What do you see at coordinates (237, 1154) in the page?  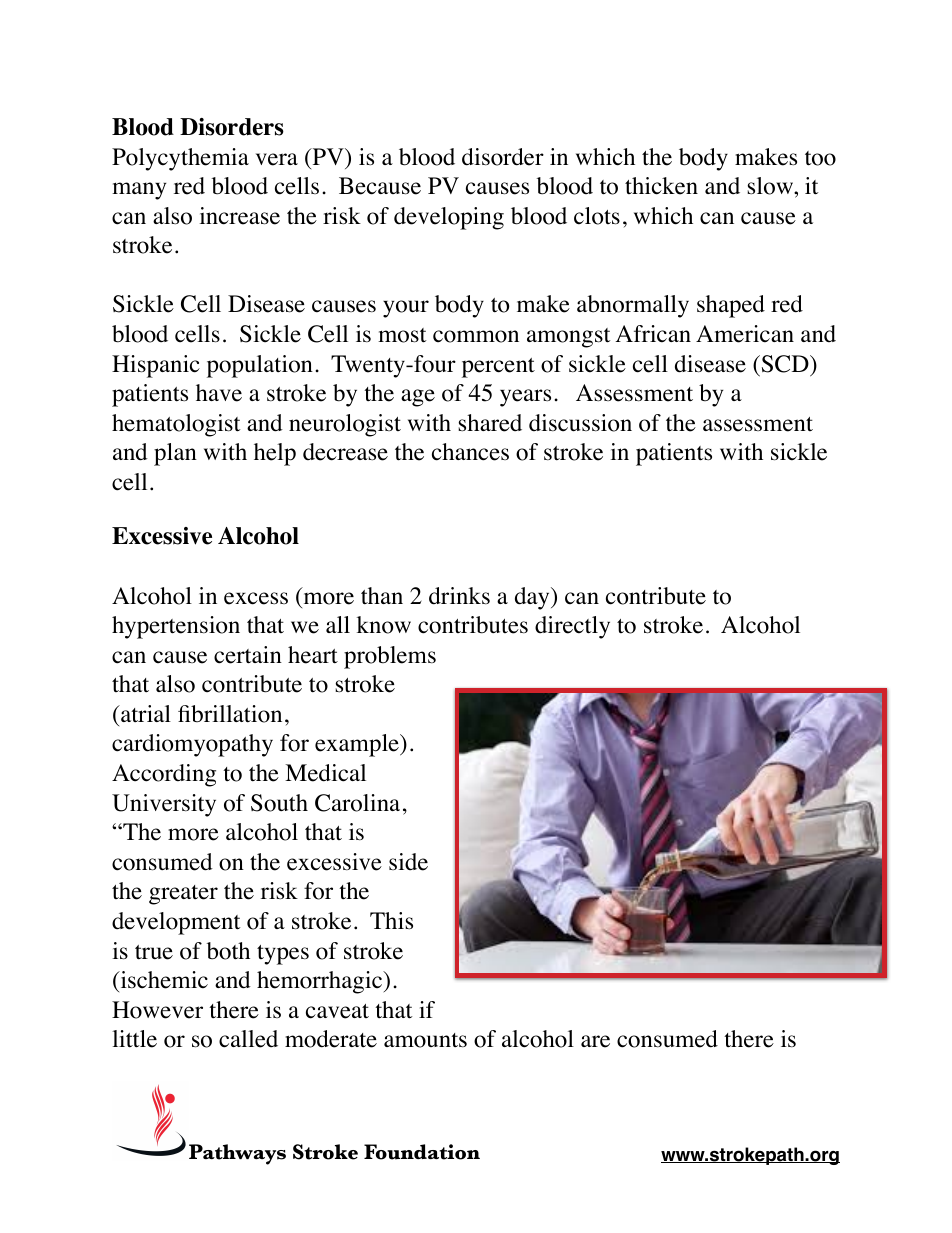 I see `Pathways` at bounding box center [237, 1154].
